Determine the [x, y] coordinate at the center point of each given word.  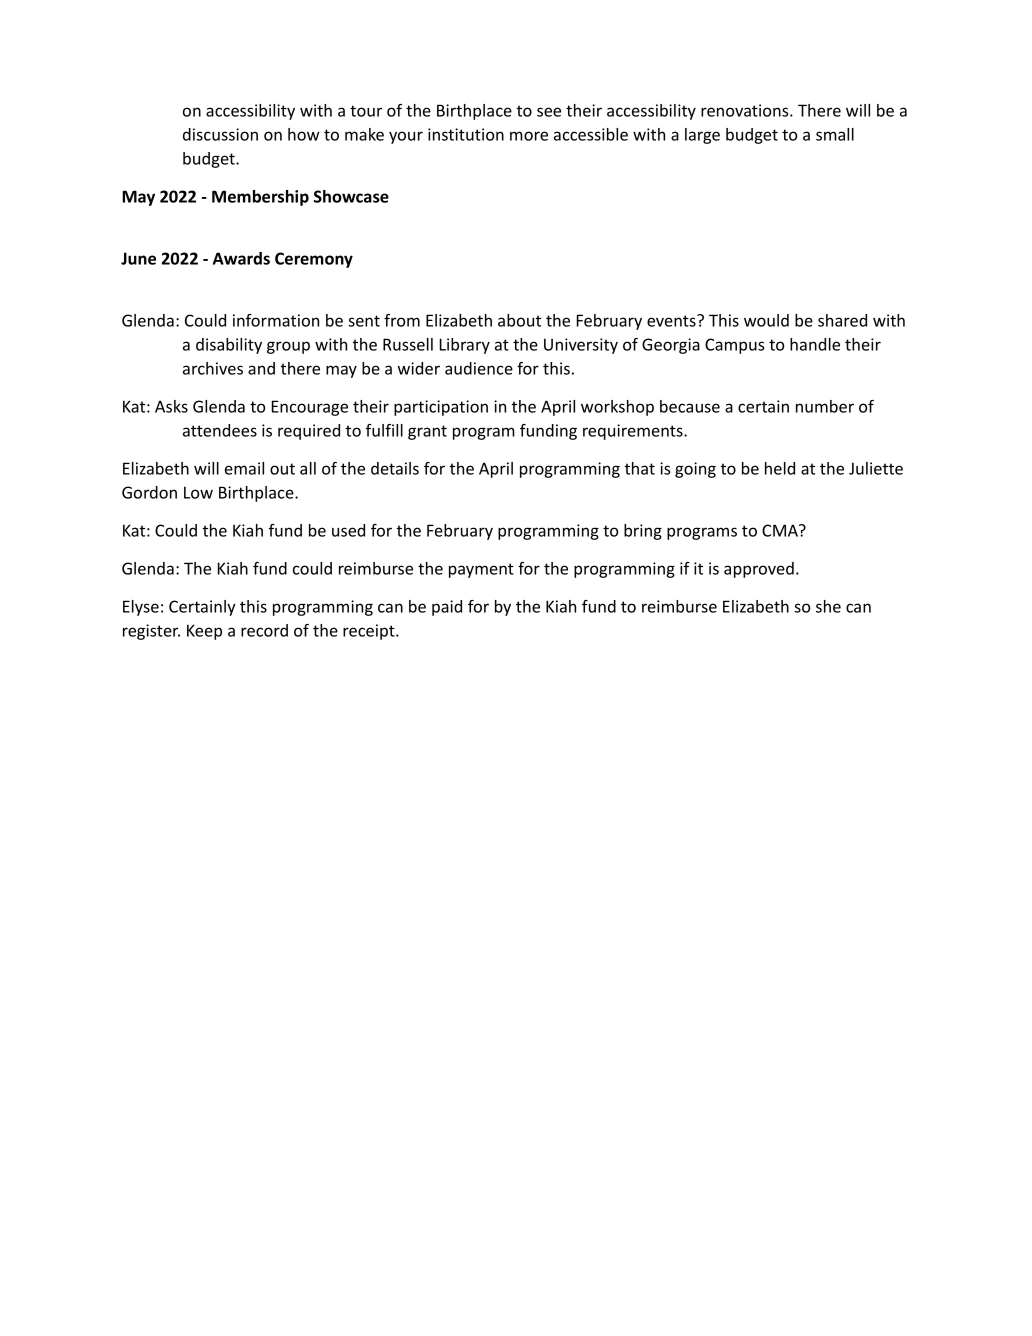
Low [198, 492]
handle [815, 344]
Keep [204, 632]
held [780, 468]
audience [479, 368]
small [835, 134]
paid [447, 608]
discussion [220, 134]
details [395, 468]
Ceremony [314, 260]
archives [213, 368]
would [766, 320]
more [529, 136]
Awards [241, 258]
